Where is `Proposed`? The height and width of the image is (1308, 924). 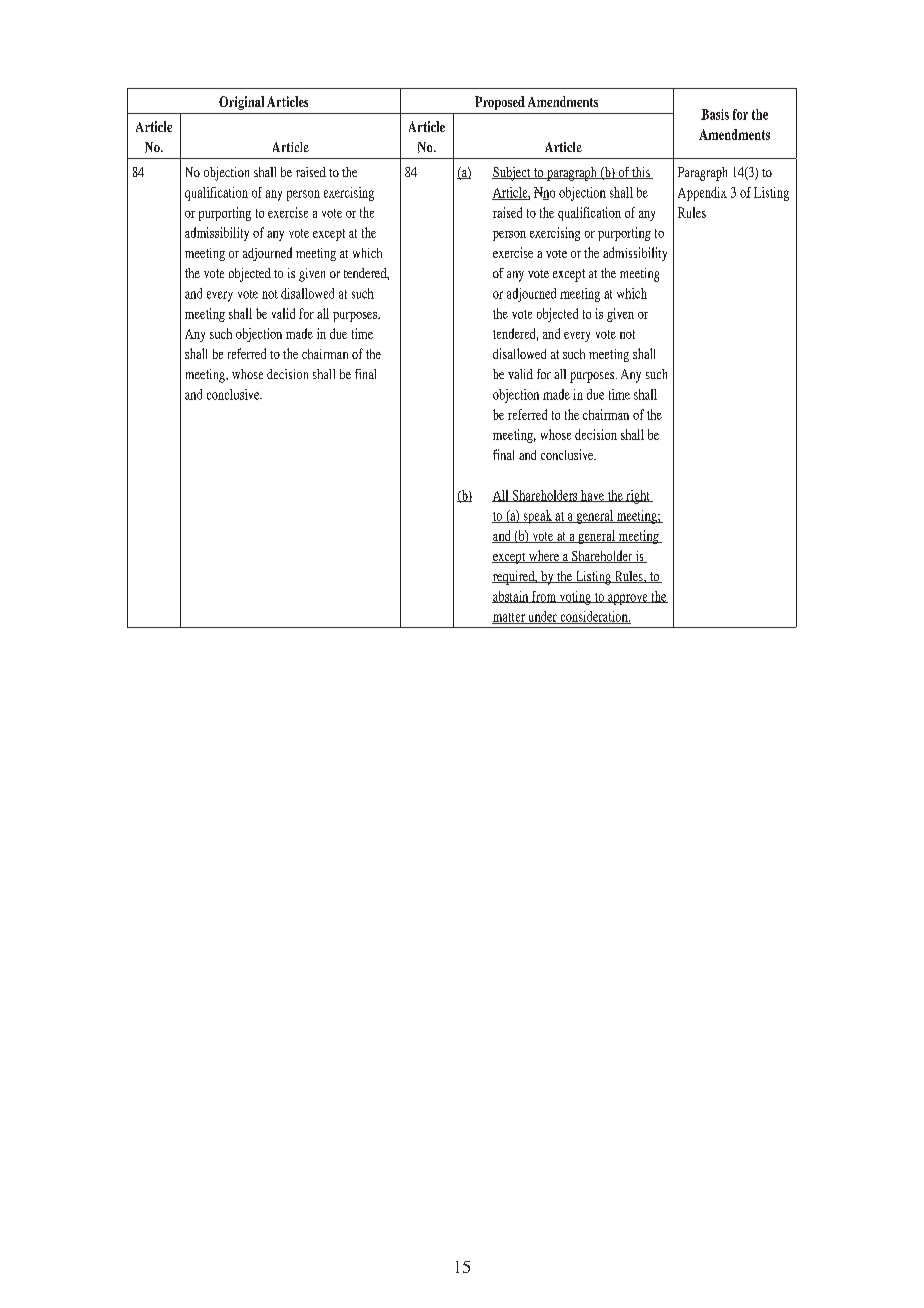 Proposed is located at coordinates (500, 103).
